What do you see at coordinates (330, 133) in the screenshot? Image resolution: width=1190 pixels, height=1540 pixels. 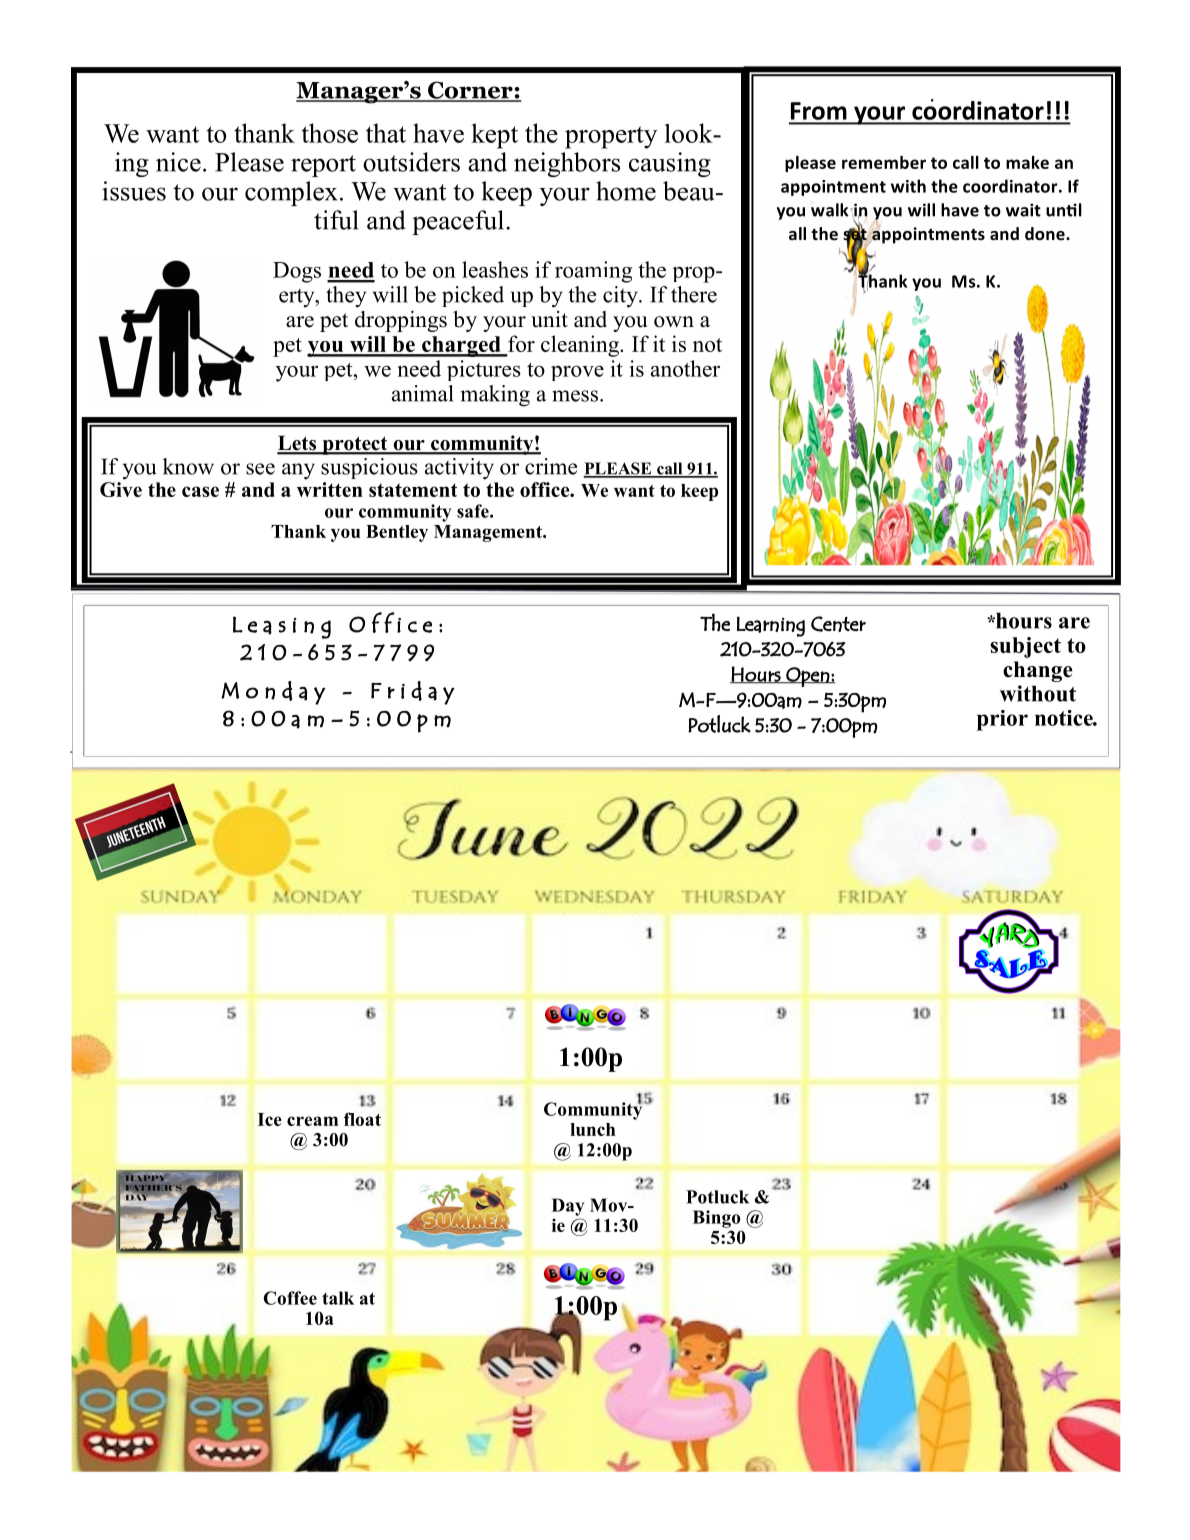 I see `those` at bounding box center [330, 133].
